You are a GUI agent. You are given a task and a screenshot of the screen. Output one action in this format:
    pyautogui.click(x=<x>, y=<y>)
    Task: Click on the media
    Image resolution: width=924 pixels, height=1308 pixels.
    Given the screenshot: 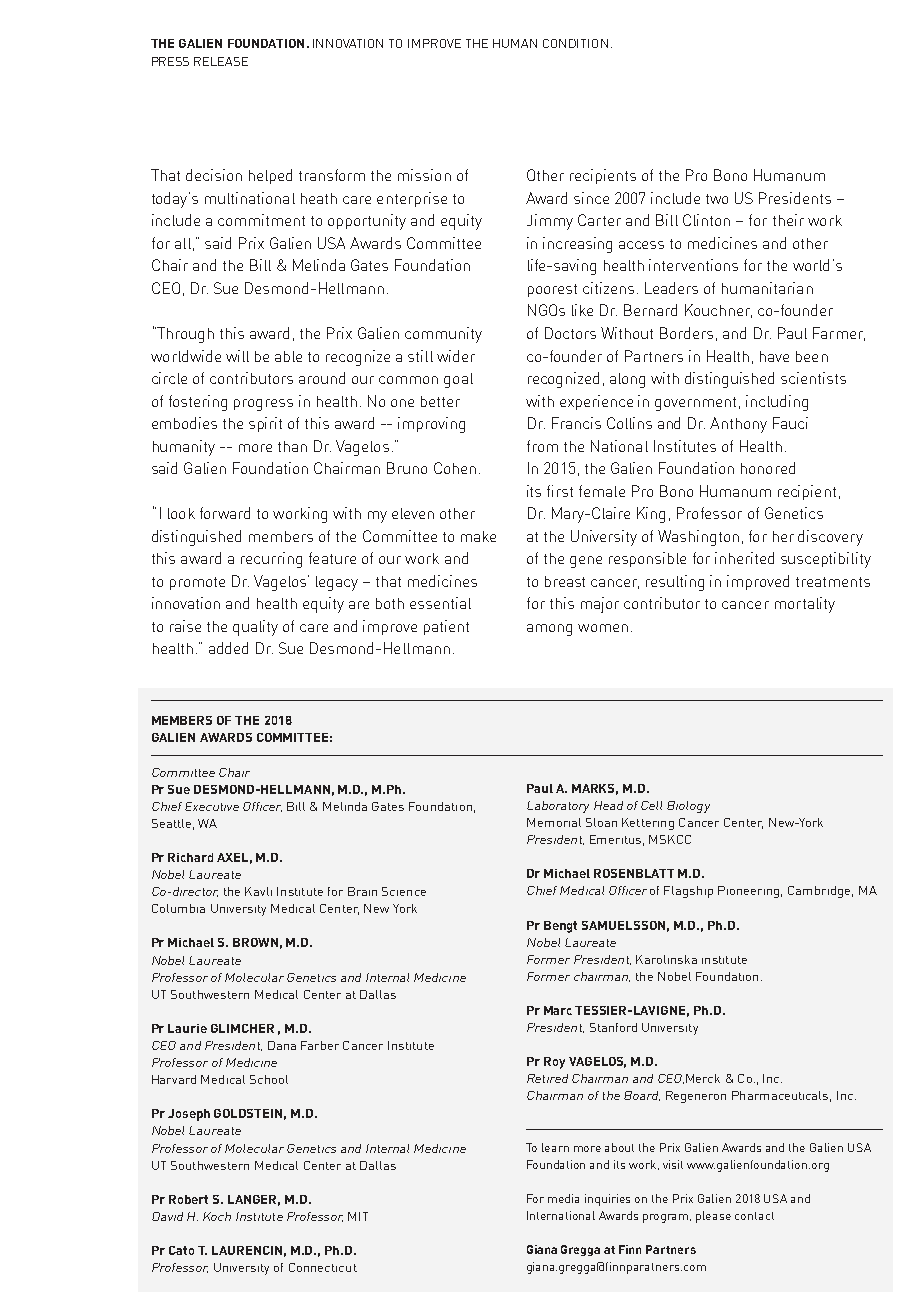 What is the action you would take?
    pyautogui.click(x=563, y=1198)
